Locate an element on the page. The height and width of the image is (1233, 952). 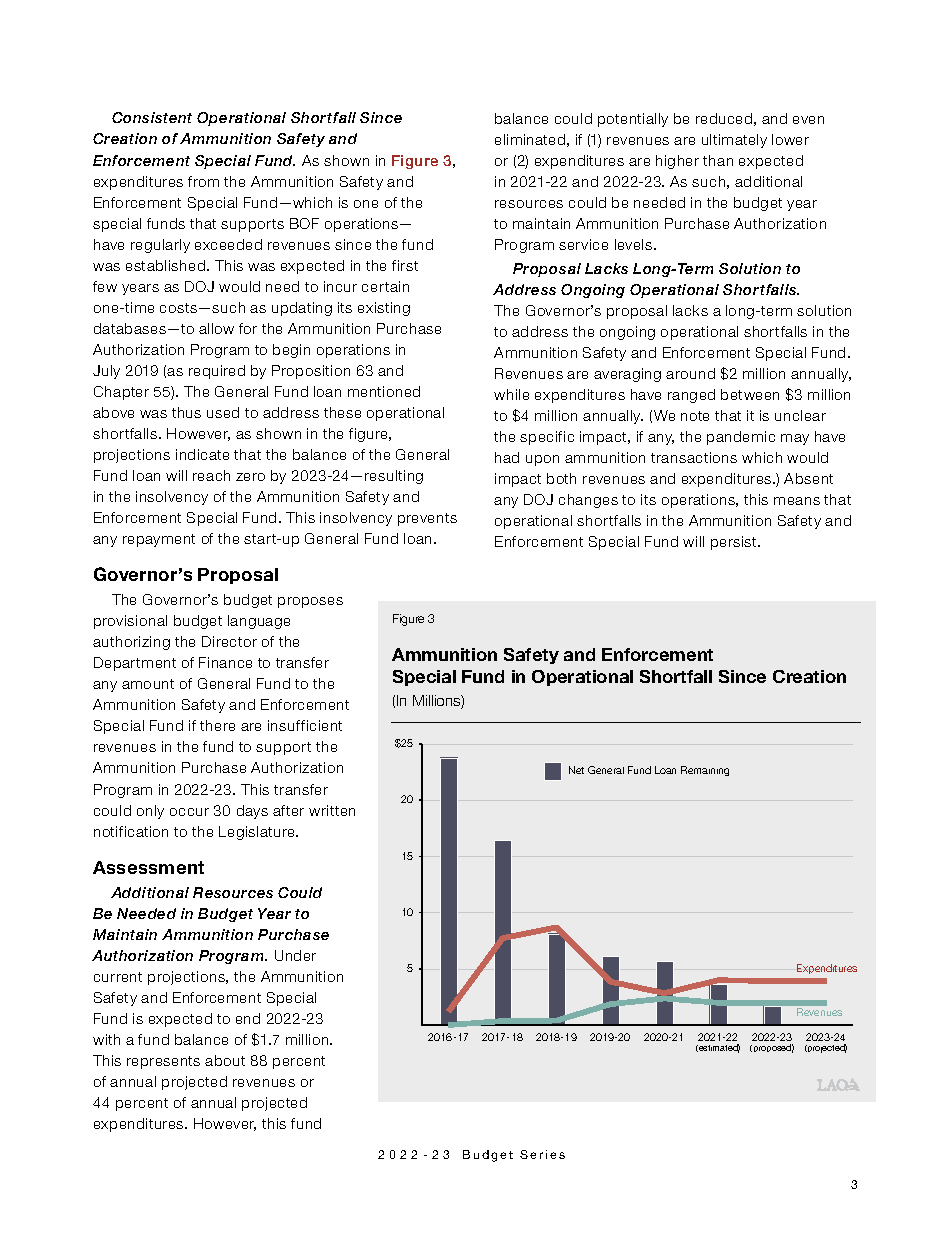
Assessment is located at coordinates (148, 867).
